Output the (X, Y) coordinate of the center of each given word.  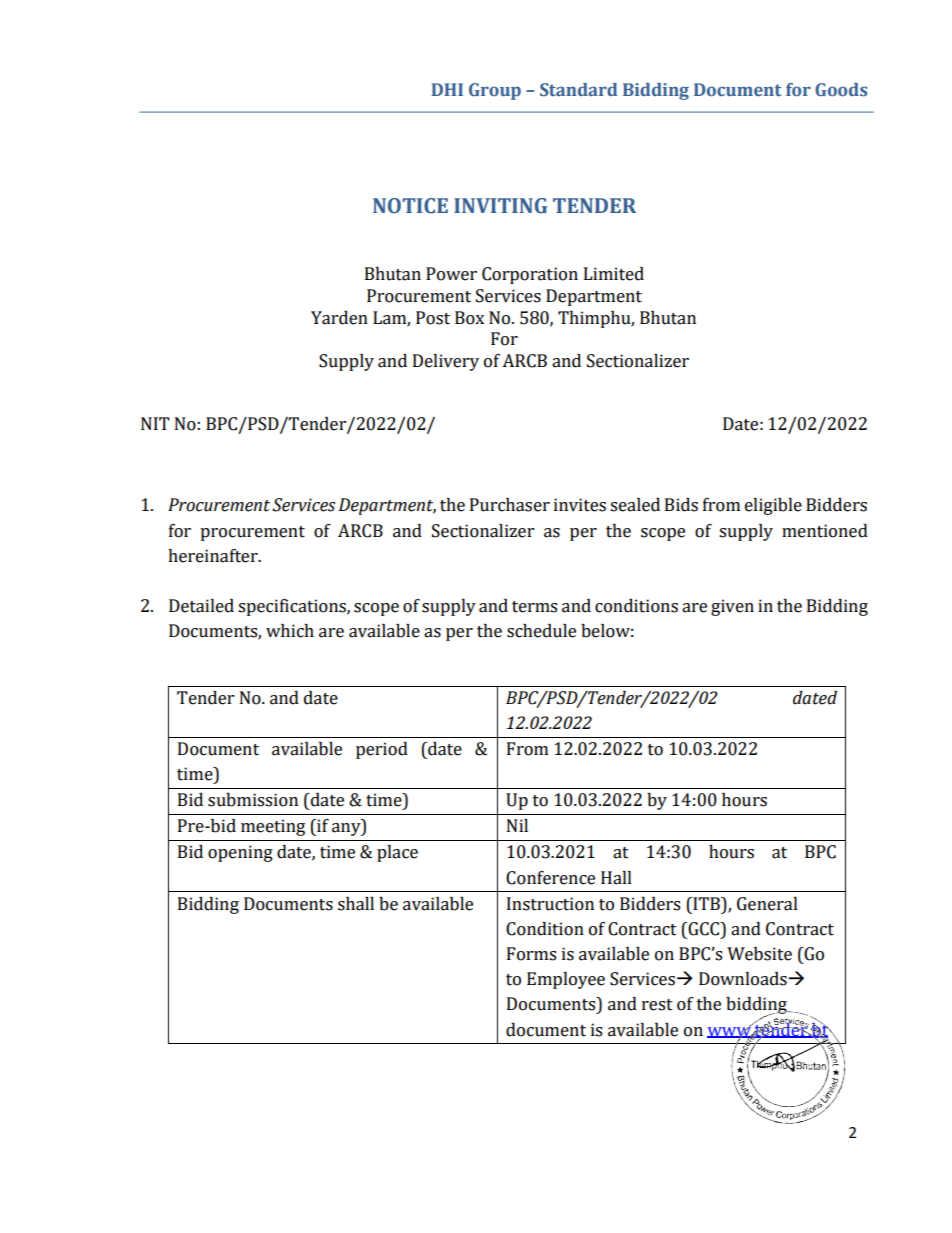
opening (240, 853)
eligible (773, 506)
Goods (841, 90)
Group (495, 91)
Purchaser (510, 505)
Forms (531, 954)
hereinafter (214, 556)
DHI (447, 89)
